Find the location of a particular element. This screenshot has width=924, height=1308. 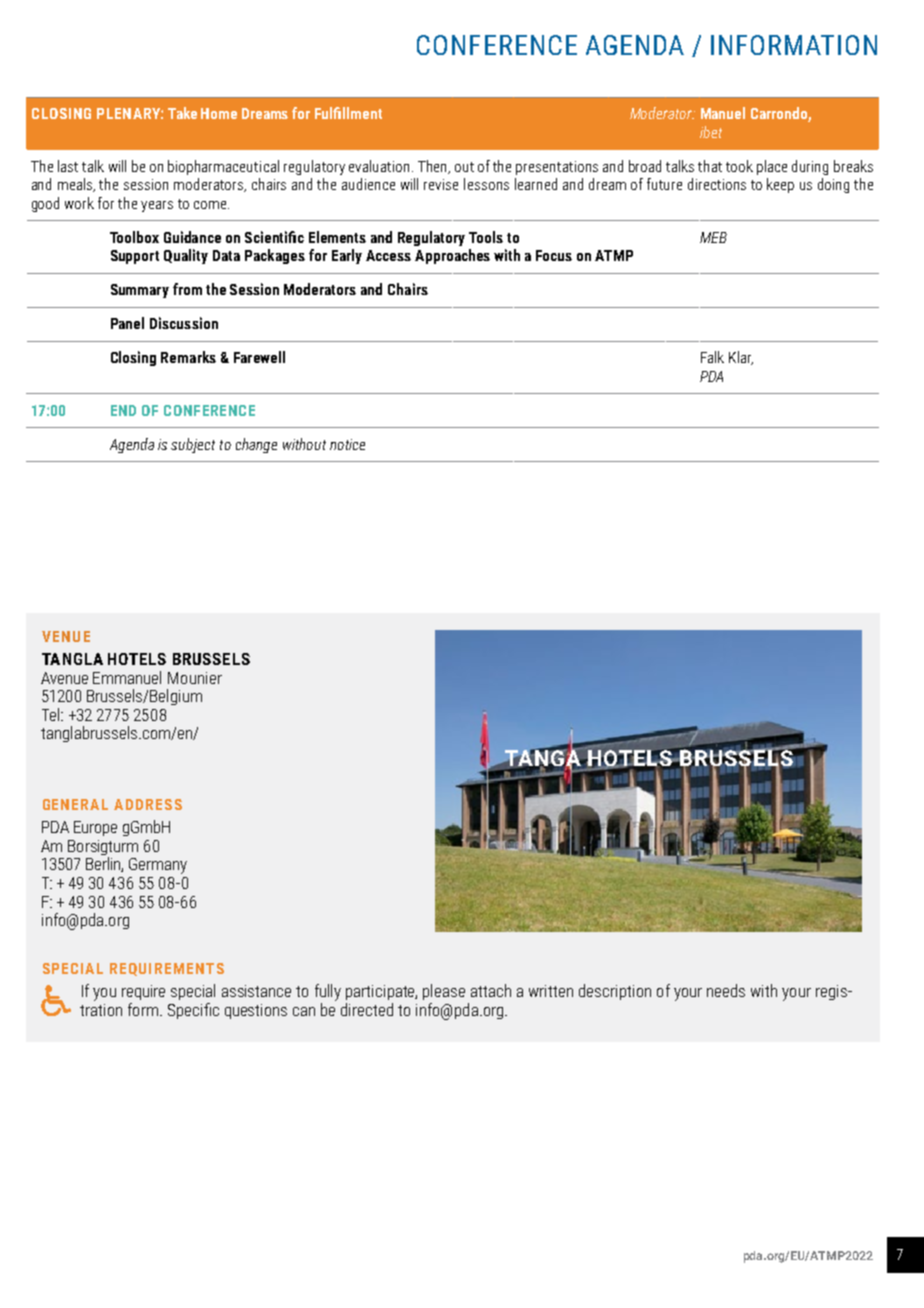

needs is located at coordinates (726, 990).
